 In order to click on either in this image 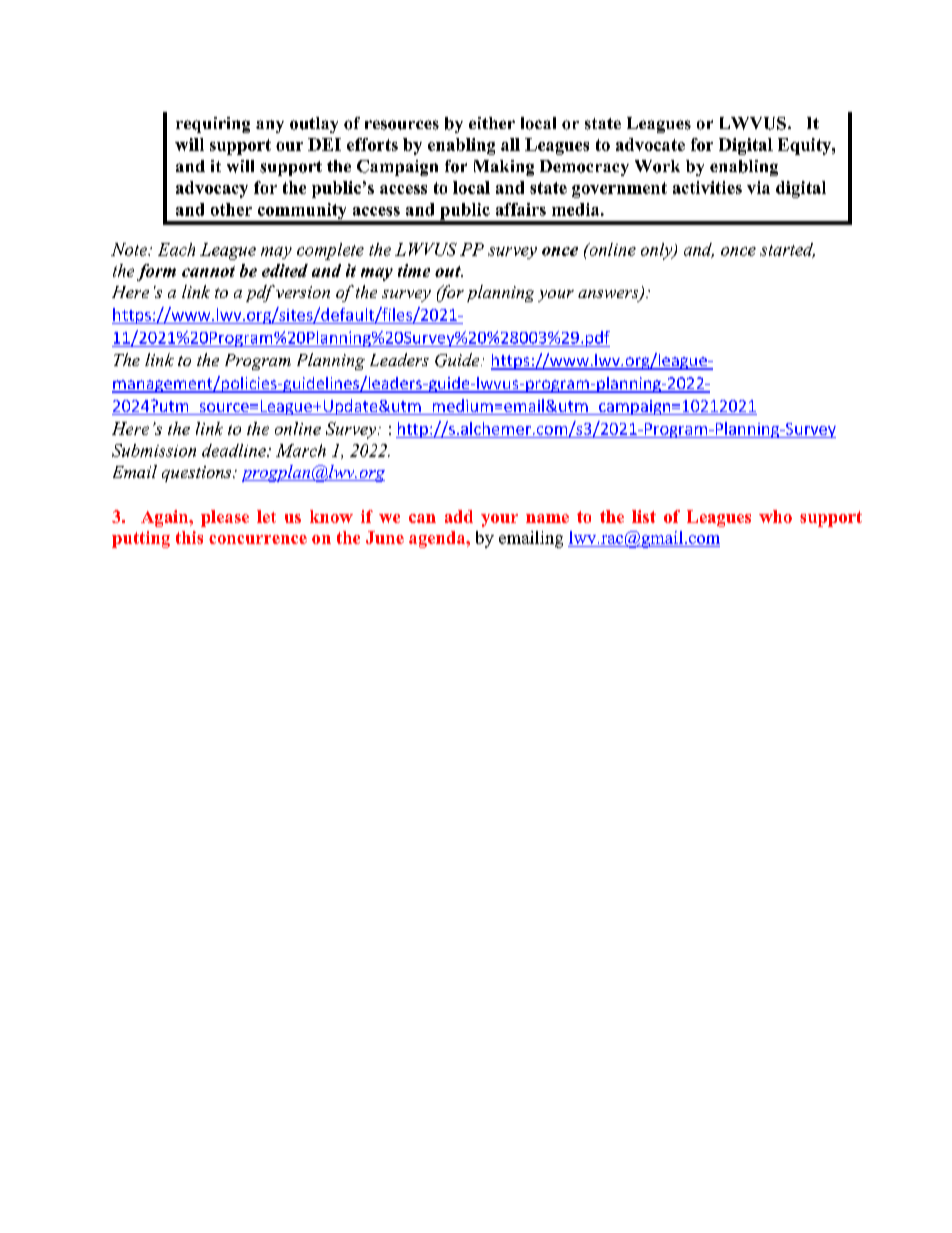, I will do `click(492, 123)`.
